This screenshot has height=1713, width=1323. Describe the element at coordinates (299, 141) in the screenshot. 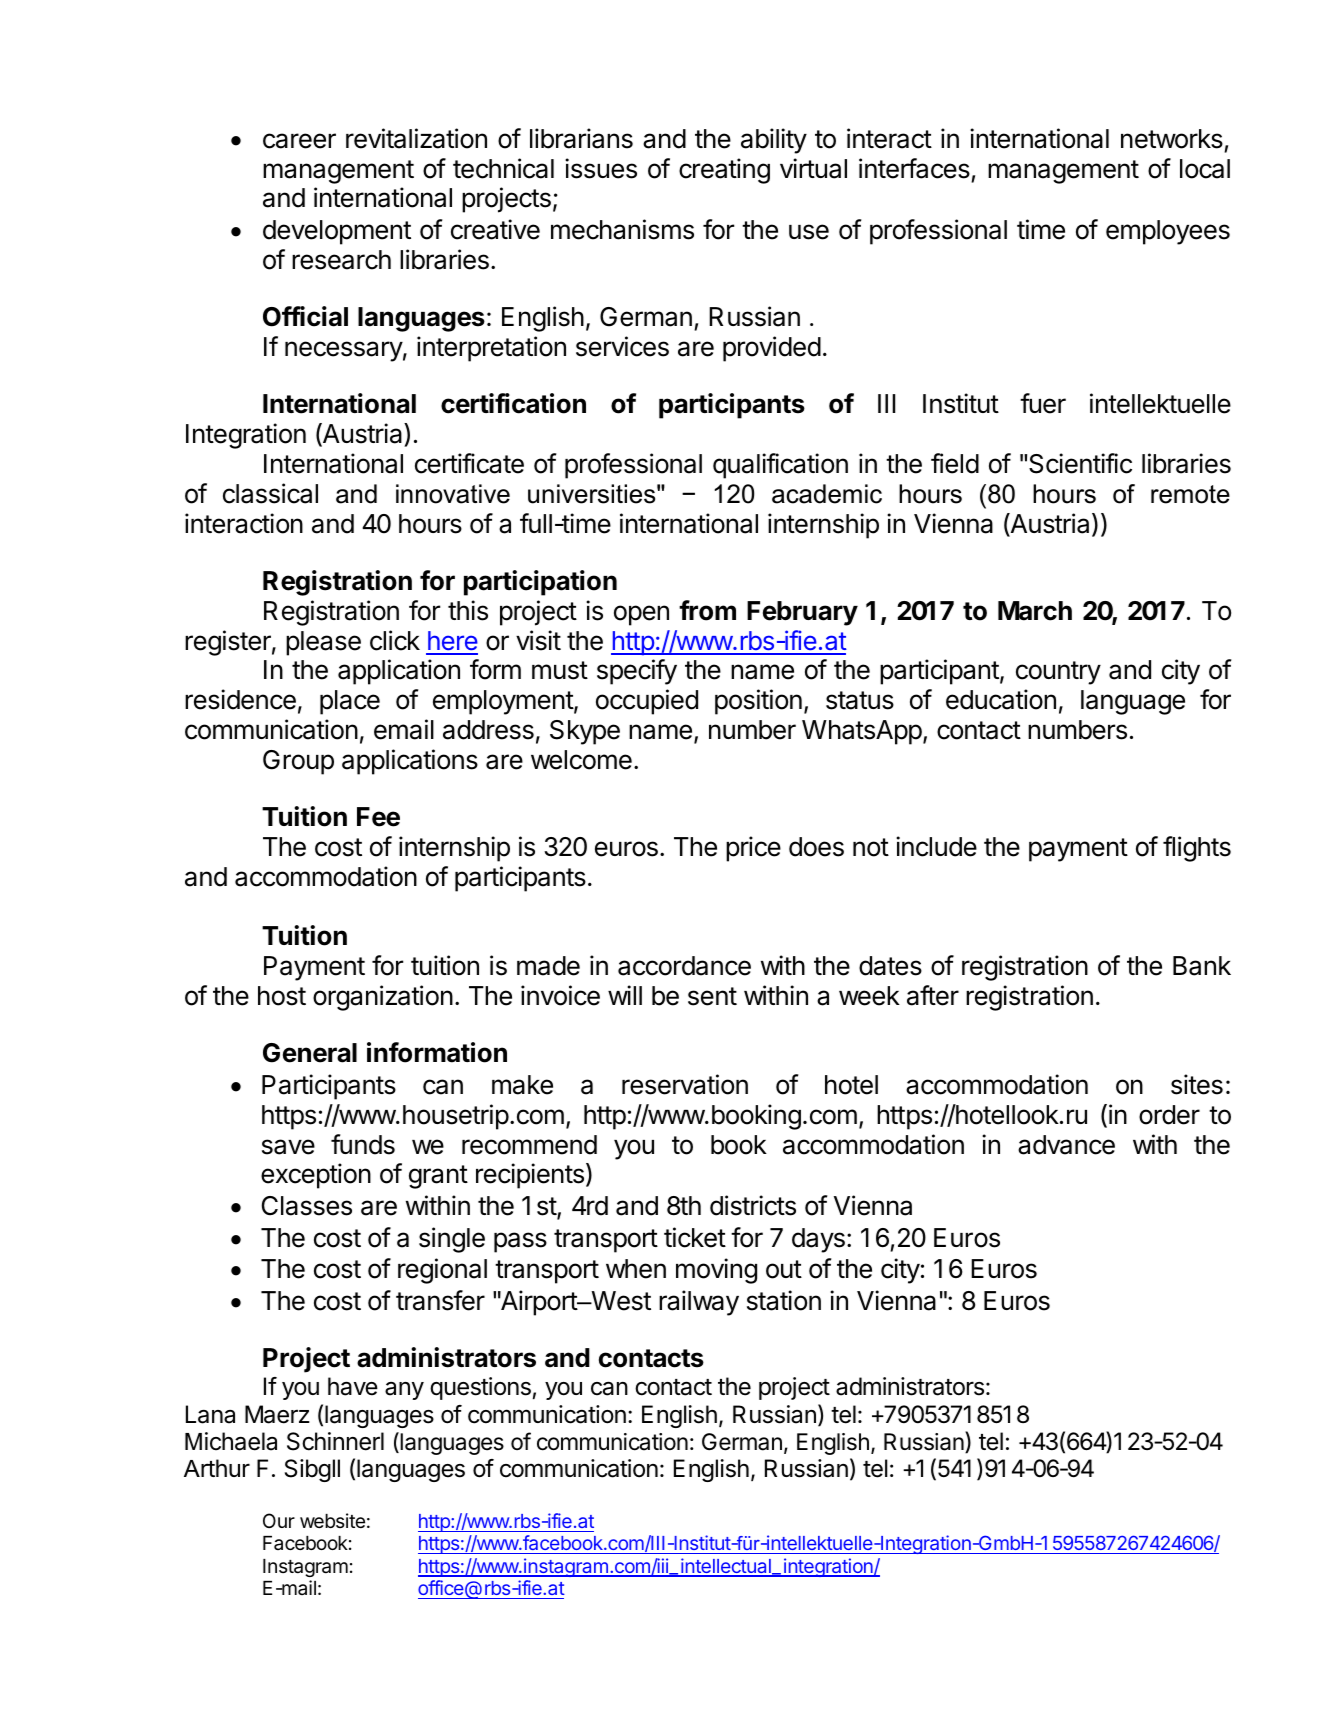

I see `career` at that location.
